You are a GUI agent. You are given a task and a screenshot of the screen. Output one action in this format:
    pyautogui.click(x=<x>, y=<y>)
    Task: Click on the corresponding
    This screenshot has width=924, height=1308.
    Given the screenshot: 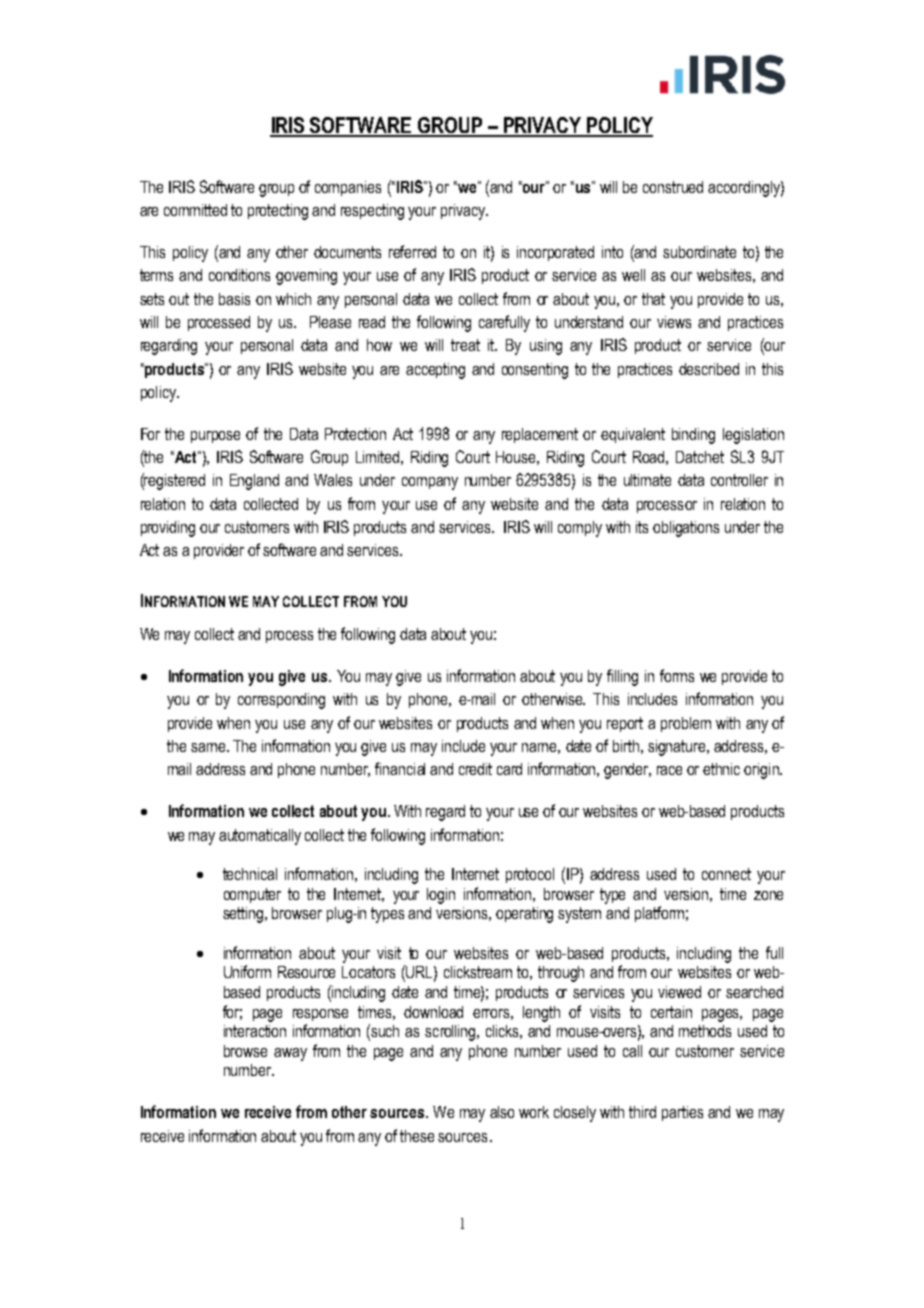 What is the action you would take?
    pyautogui.click(x=281, y=701)
